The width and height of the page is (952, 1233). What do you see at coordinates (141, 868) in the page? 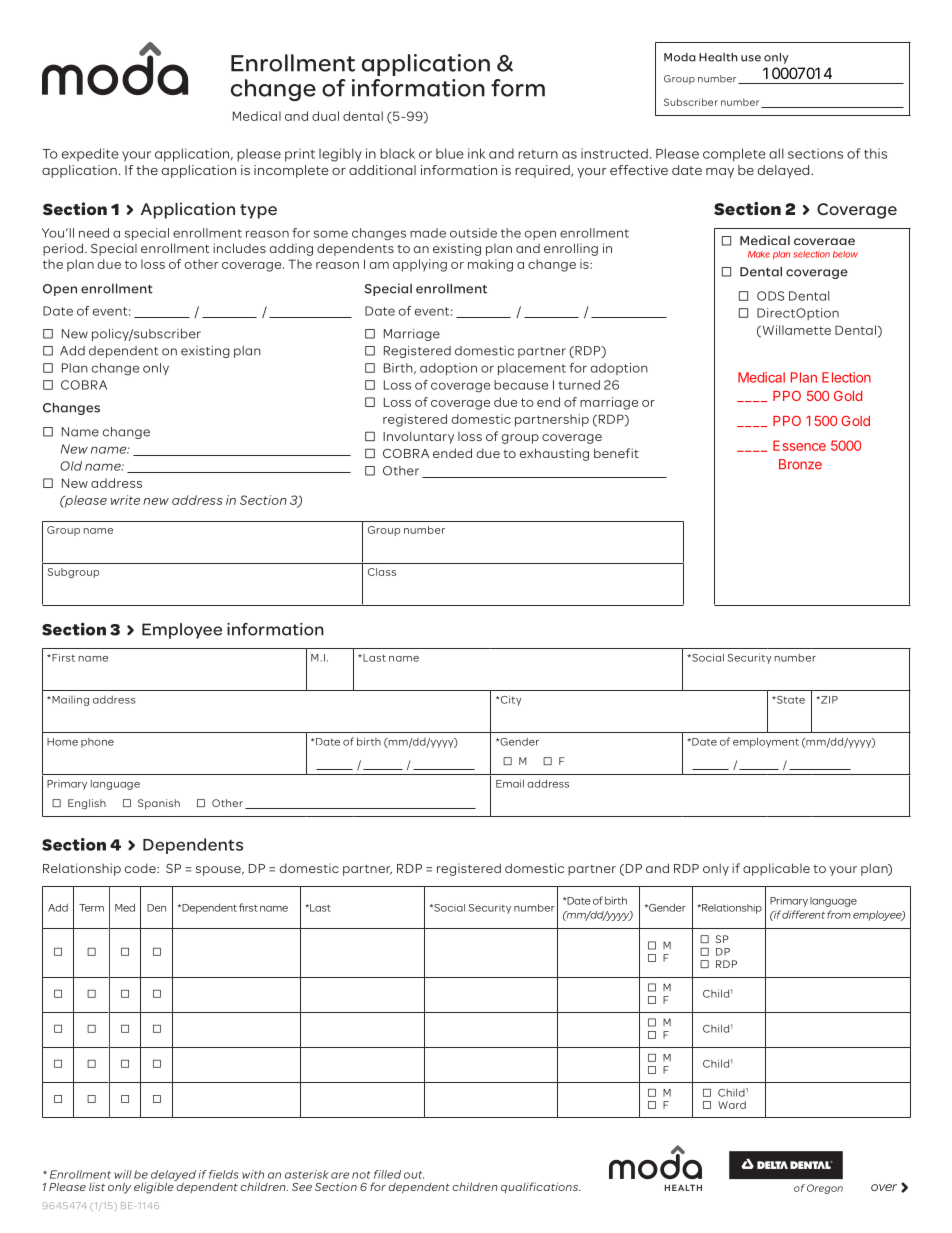
I see `code` at bounding box center [141, 868].
